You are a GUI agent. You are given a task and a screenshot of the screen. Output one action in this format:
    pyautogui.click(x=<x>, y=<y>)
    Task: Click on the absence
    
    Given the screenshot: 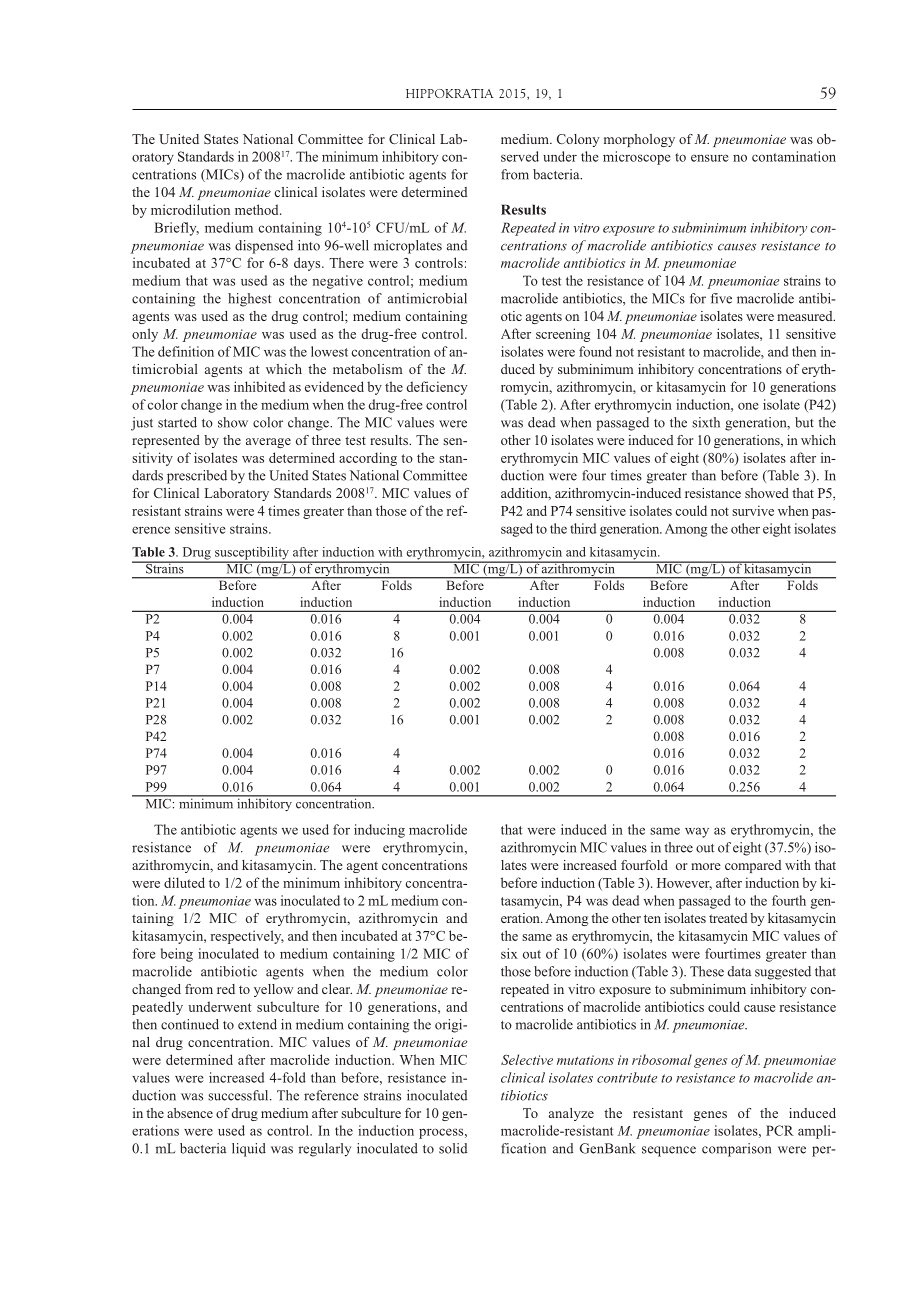 What is the action you would take?
    pyautogui.click(x=190, y=1113)
